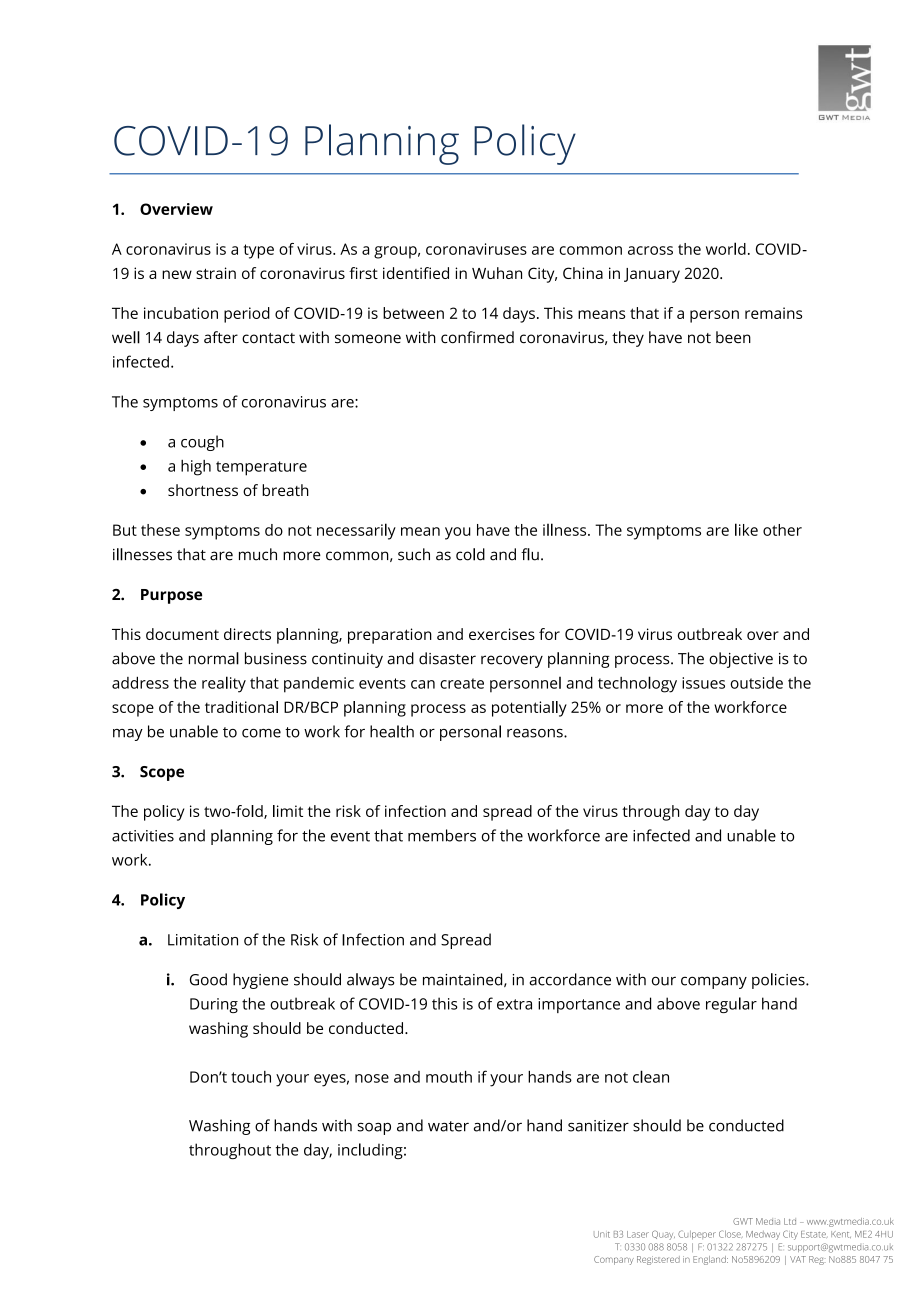 This document has height=1308, width=924. I want to click on reasons, so click(536, 733).
